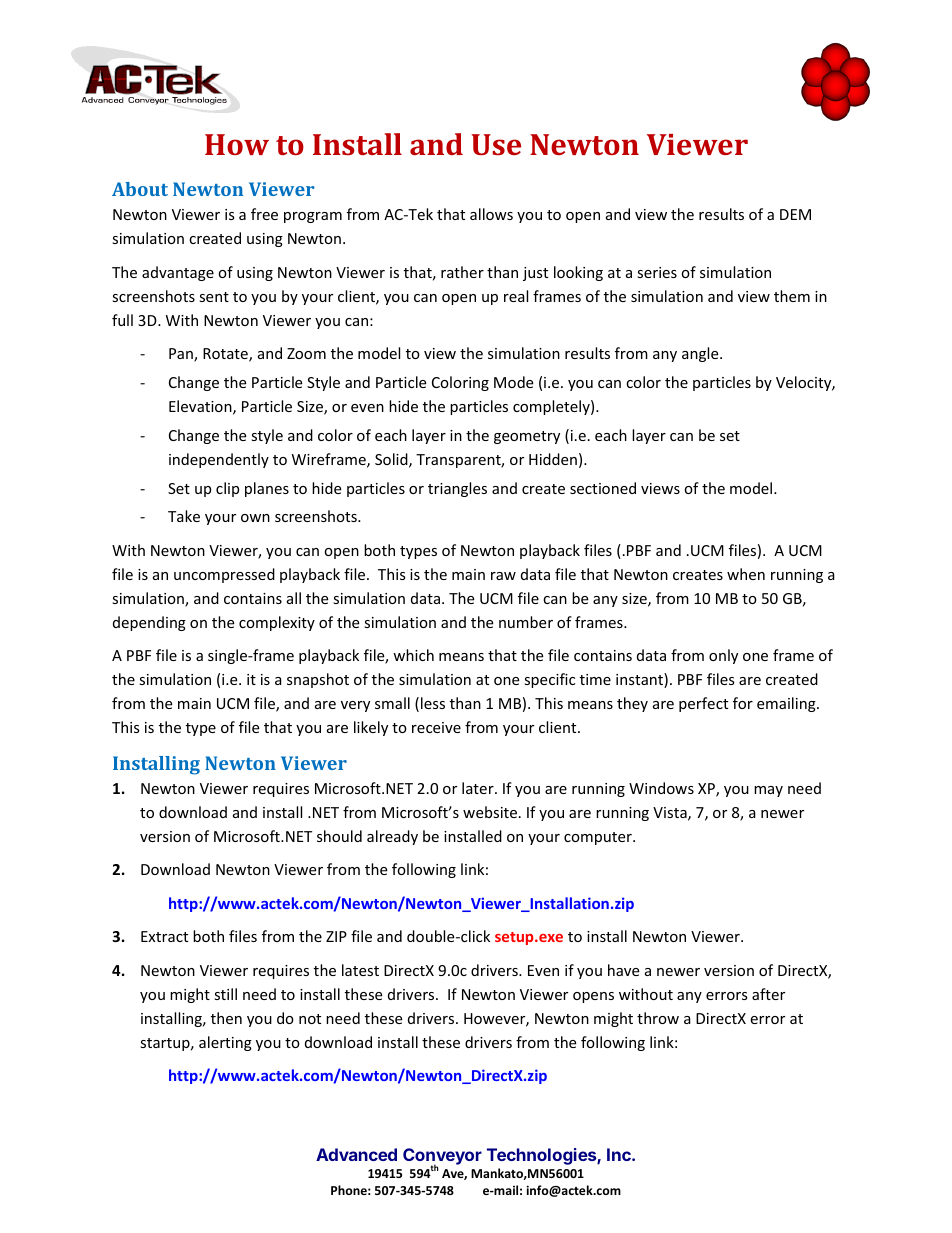  What do you see at coordinates (140, 189) in the image?
I see `About` at bounding box center [140, 189].
